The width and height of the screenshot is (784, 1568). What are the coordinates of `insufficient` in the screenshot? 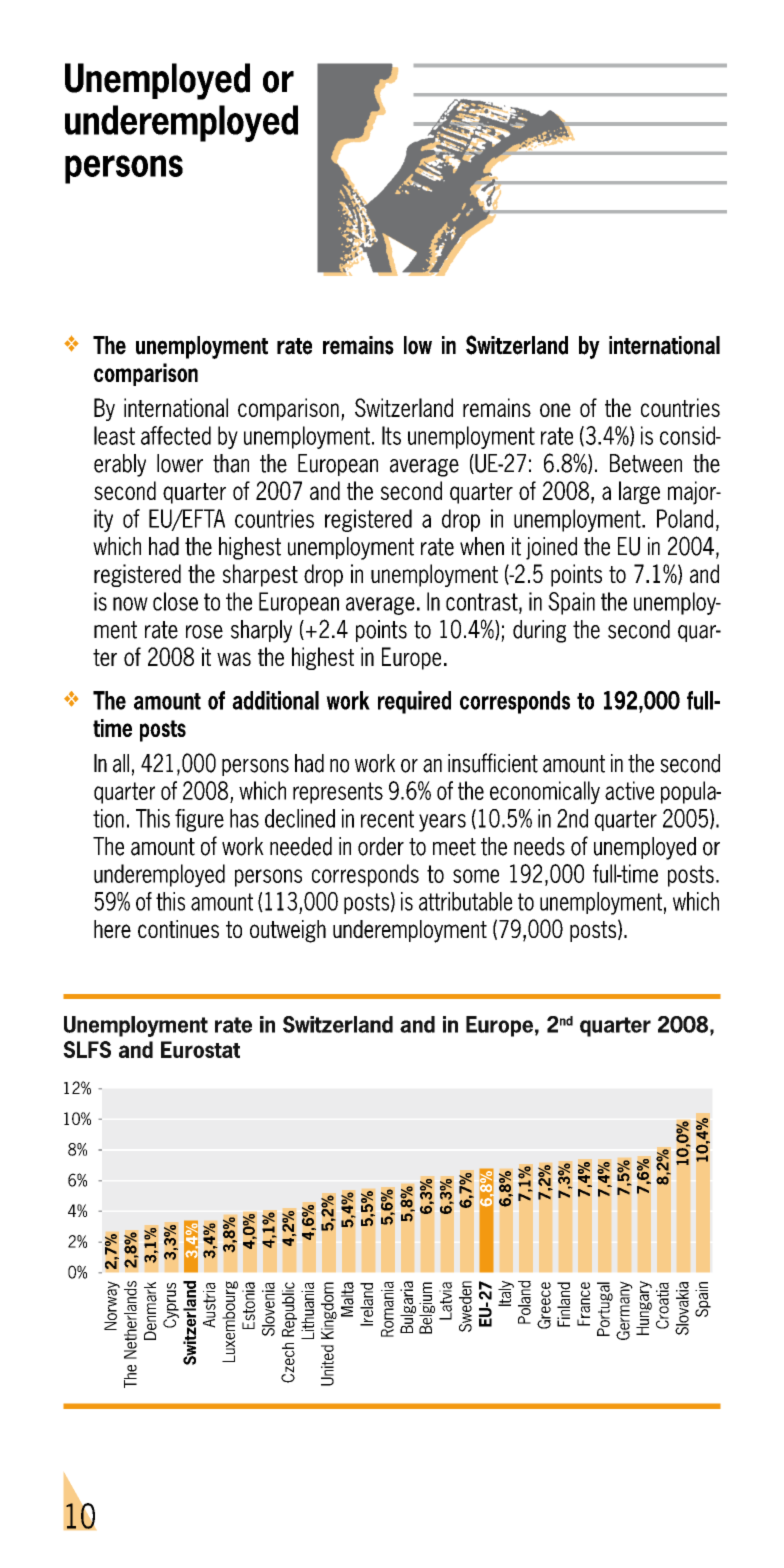 It's located at (493, 763).
